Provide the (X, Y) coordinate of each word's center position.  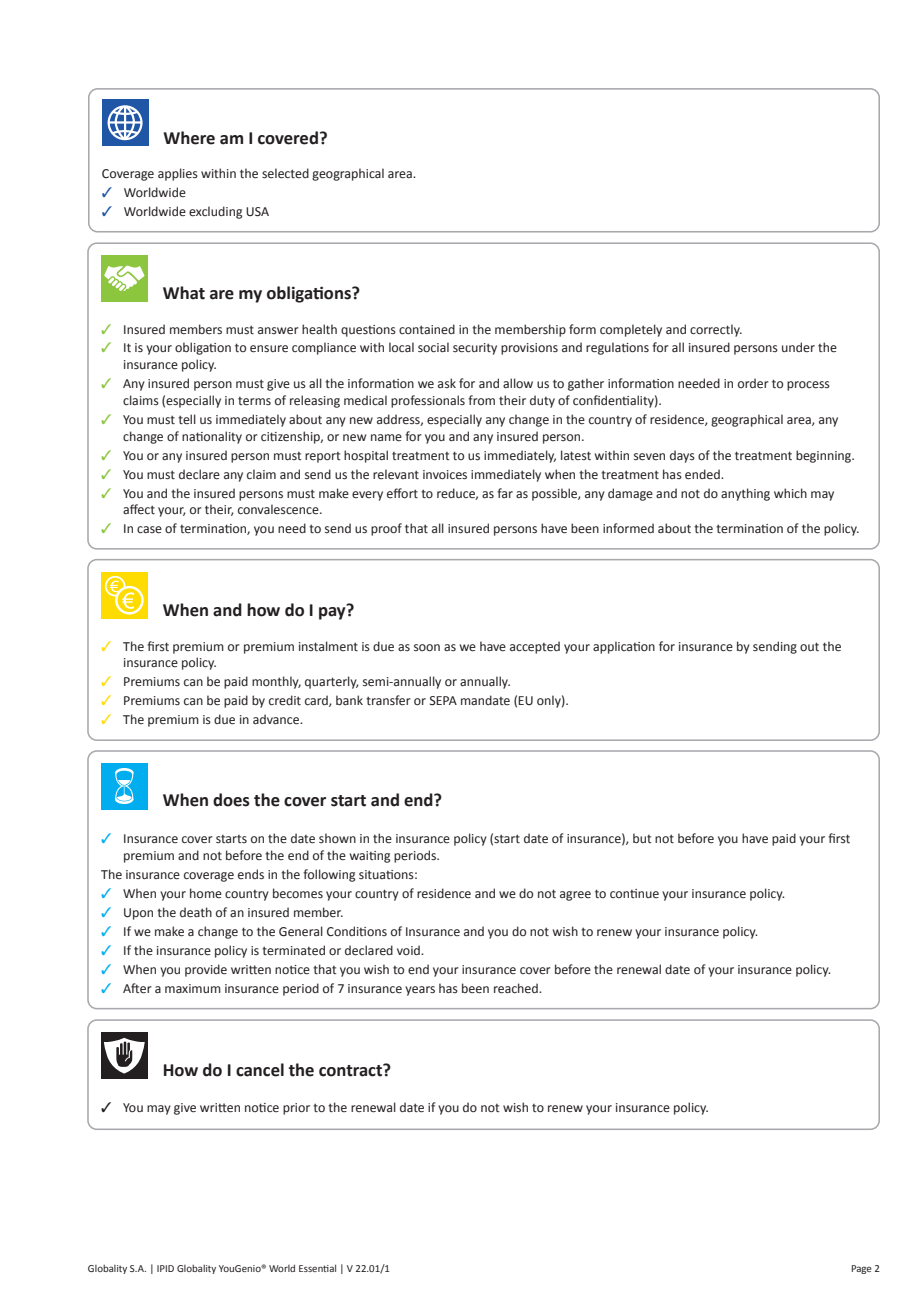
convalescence (279, 509)
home (206, 893)
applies (178, 174)
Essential (317, 1268)
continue (634, 893)
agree (575, 896)
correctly (716, 330)
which (790, 493)
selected (285, 173)
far (505, 493)
